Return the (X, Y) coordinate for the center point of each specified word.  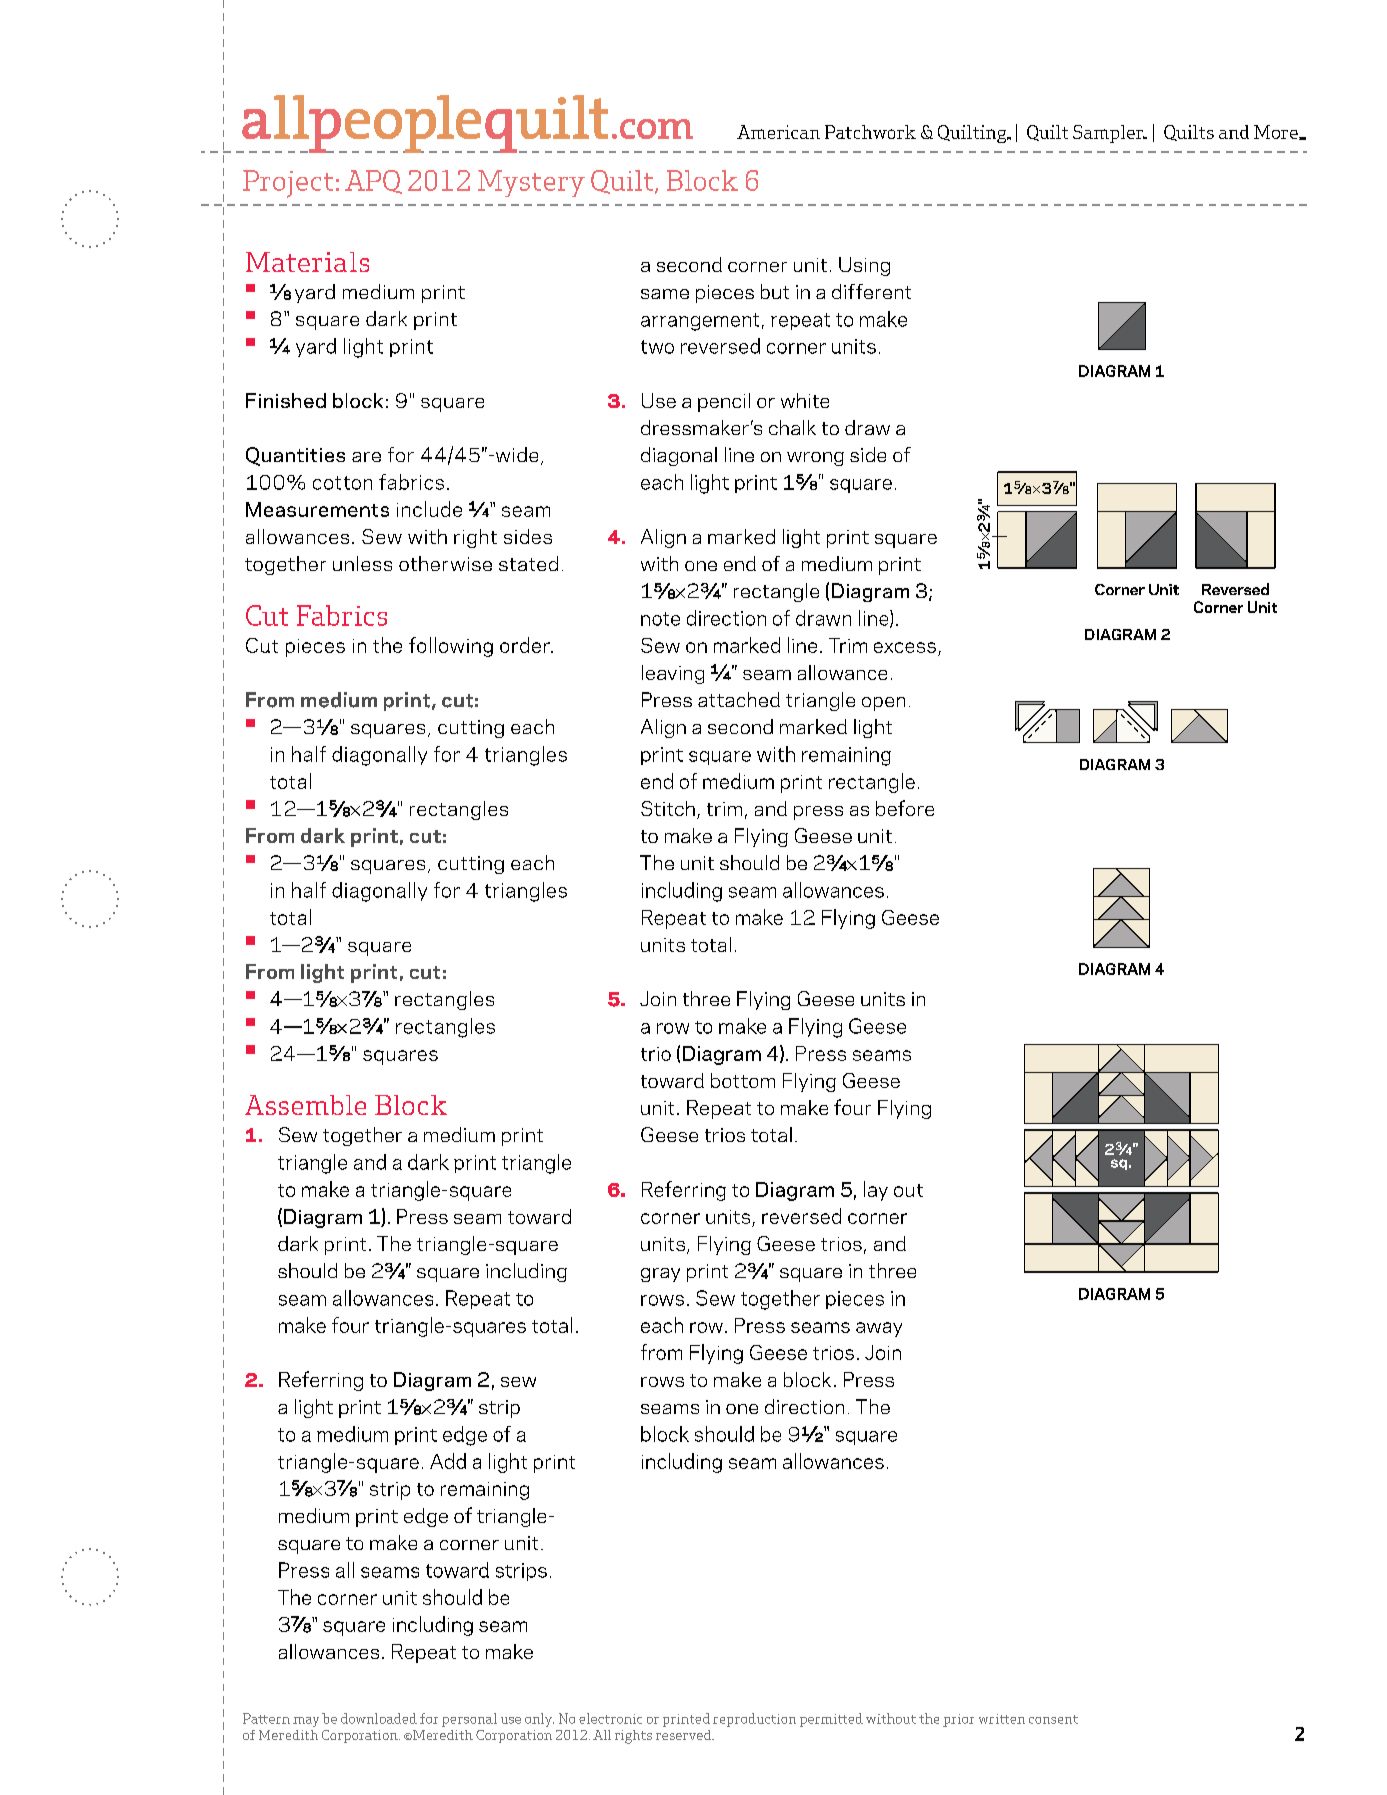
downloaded (379, 1718)
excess (905, 647)
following (451, 647)
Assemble (305, 1105)
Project (288, 184)
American (778, 132)
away (879, 1329)
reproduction (754, 1720)
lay (876, 1191)
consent (1053, 1719)
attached (739, 699)
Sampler (1109, 134)
